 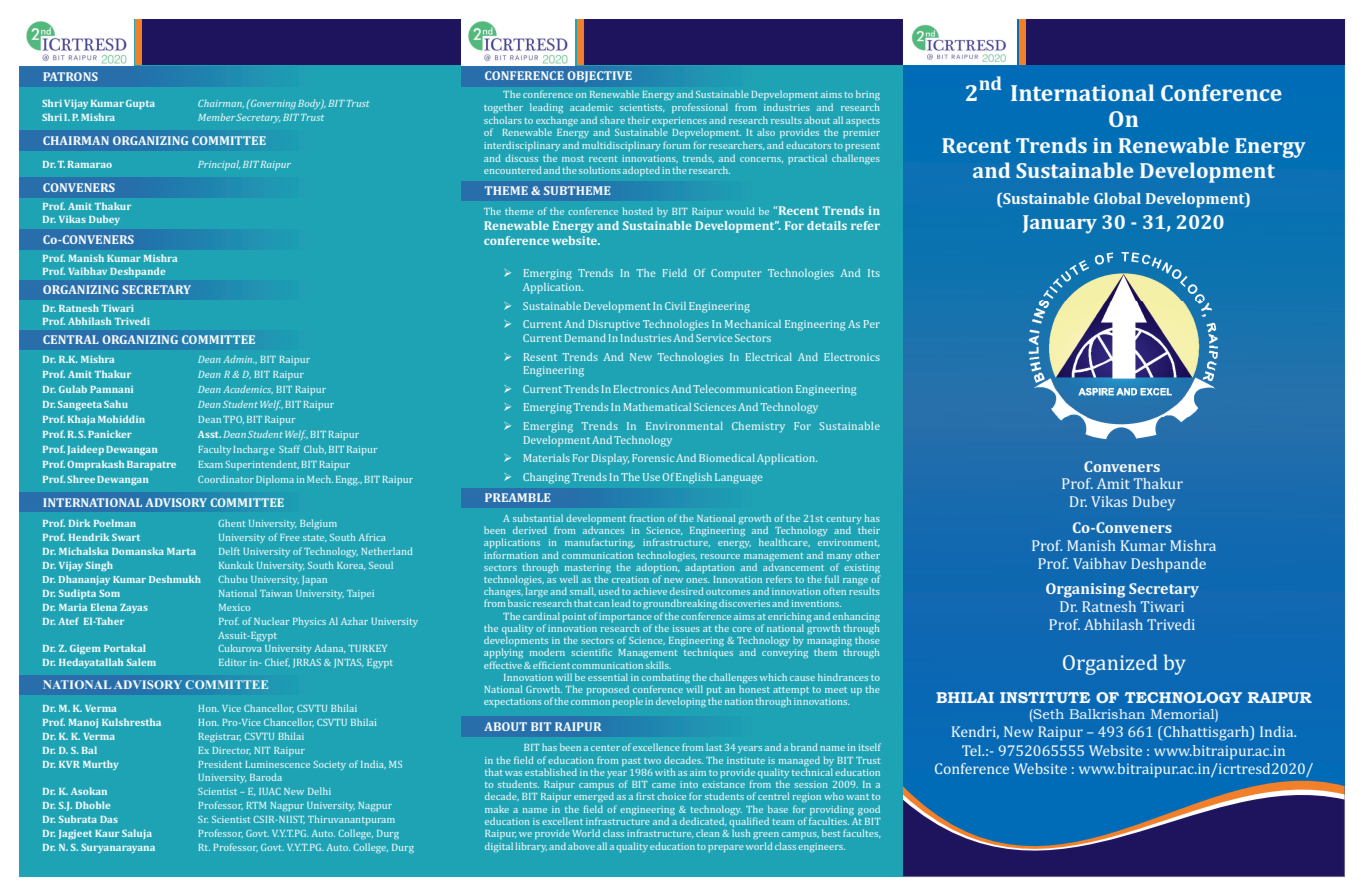 I want to click on Member, so click(x=217, y=117).
